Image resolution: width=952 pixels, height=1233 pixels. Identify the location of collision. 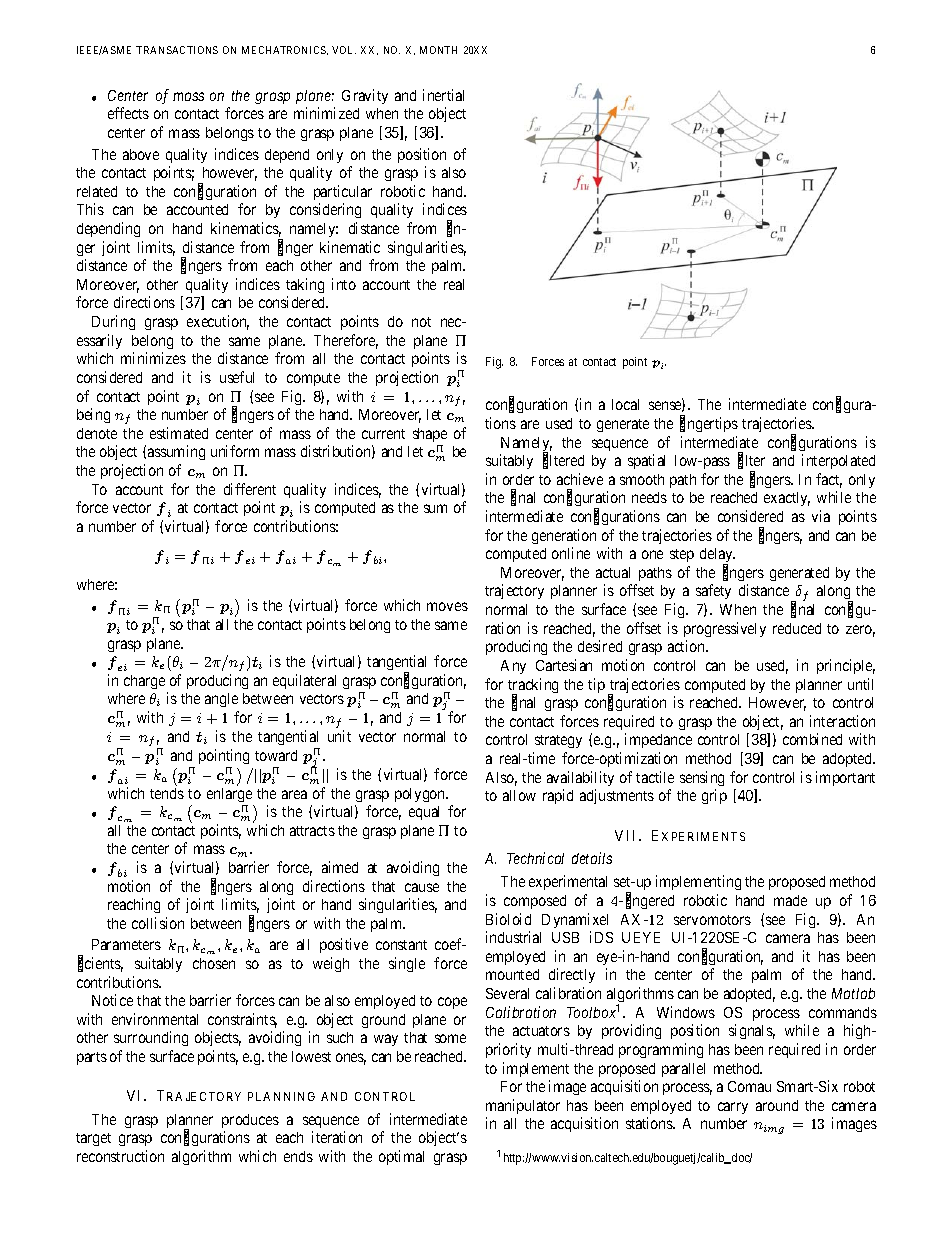
(158, 923).
